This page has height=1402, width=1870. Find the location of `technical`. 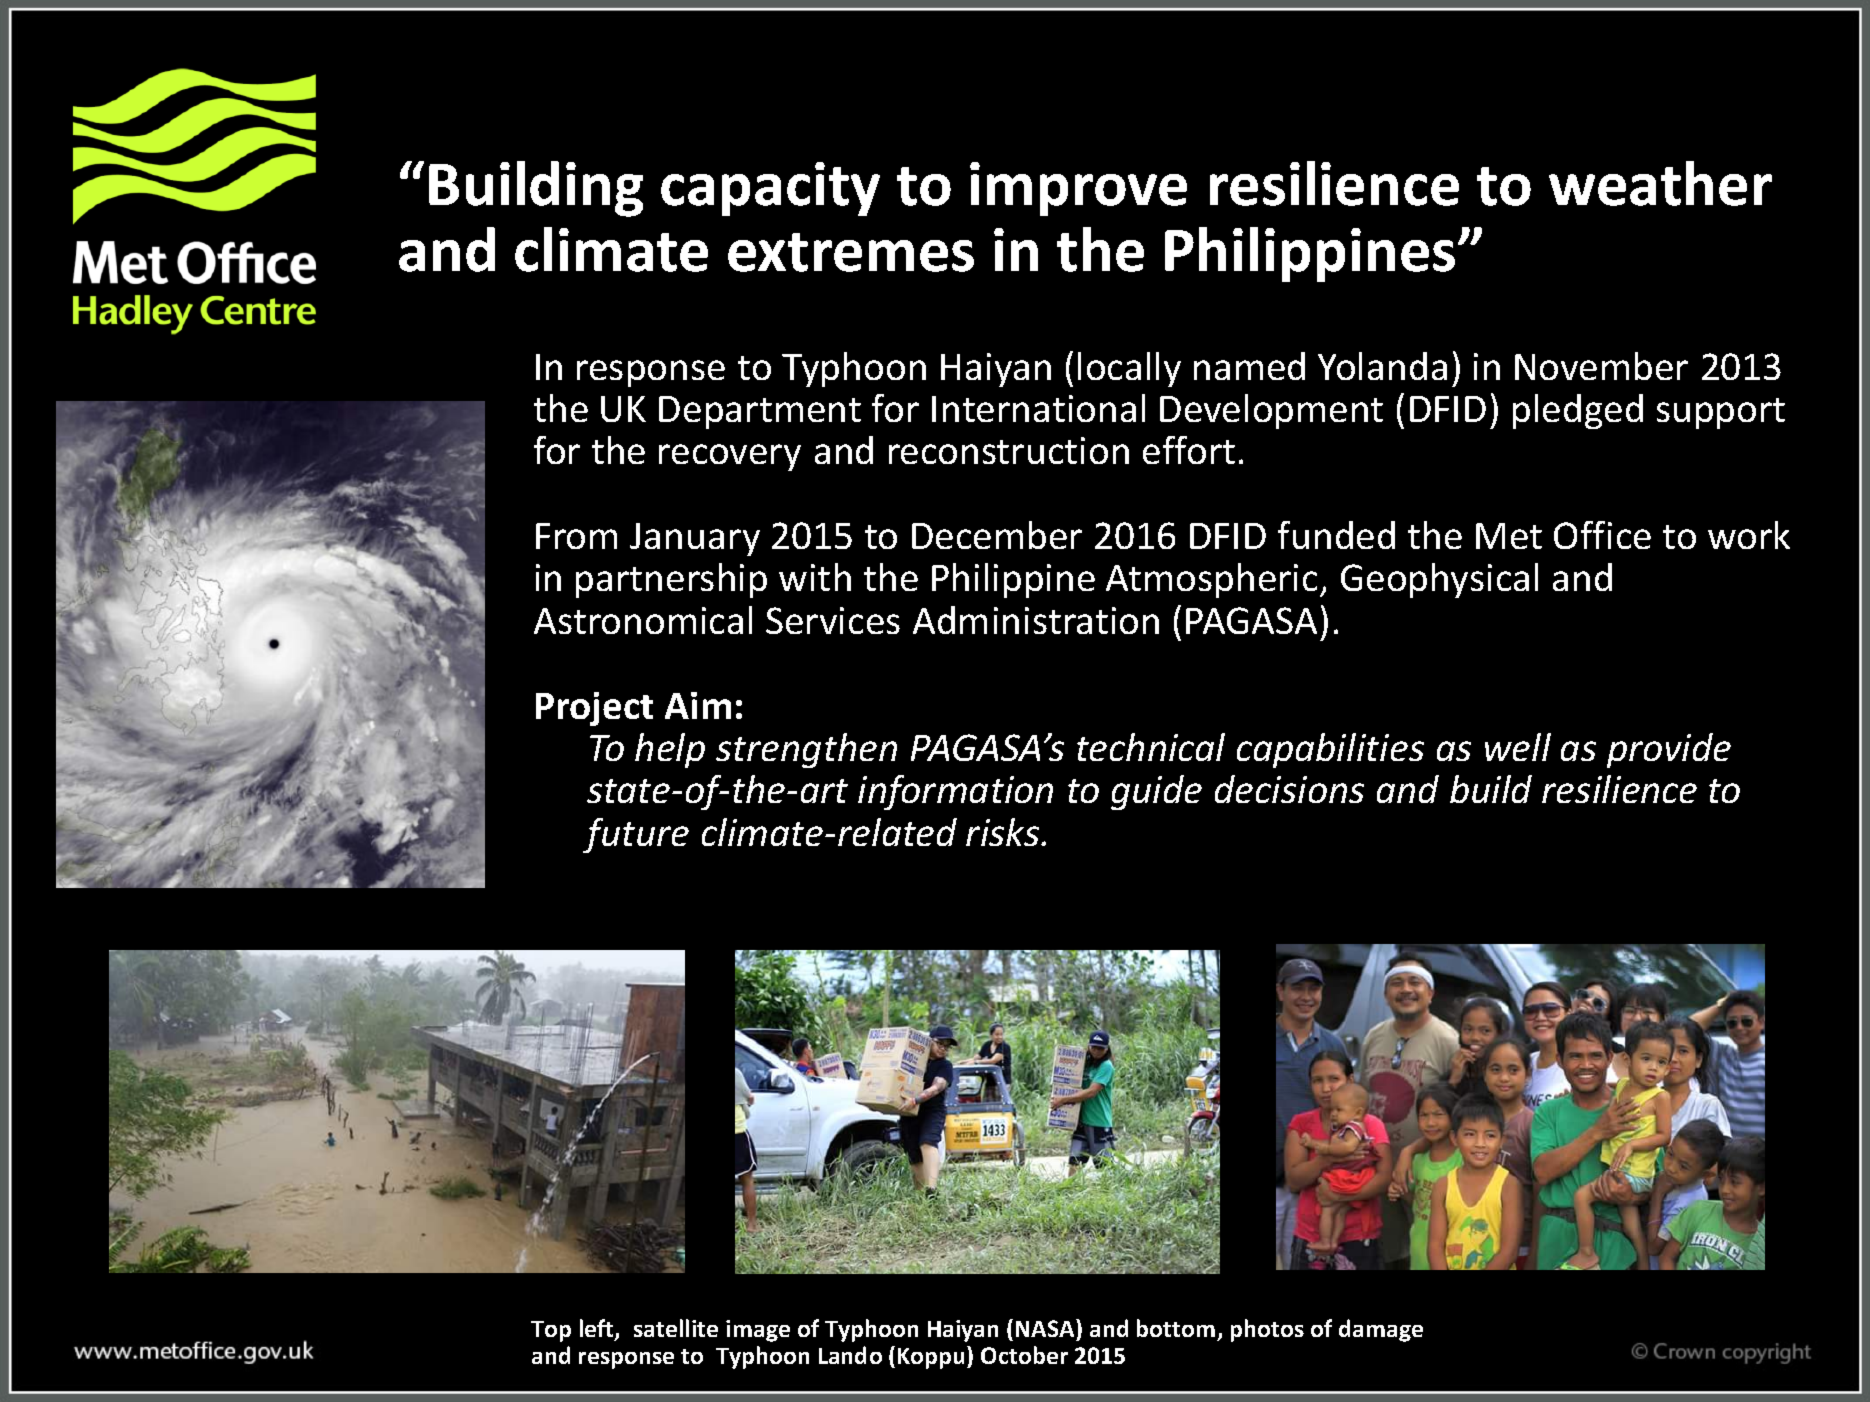

technical is located at coordinates (1151, 747).
